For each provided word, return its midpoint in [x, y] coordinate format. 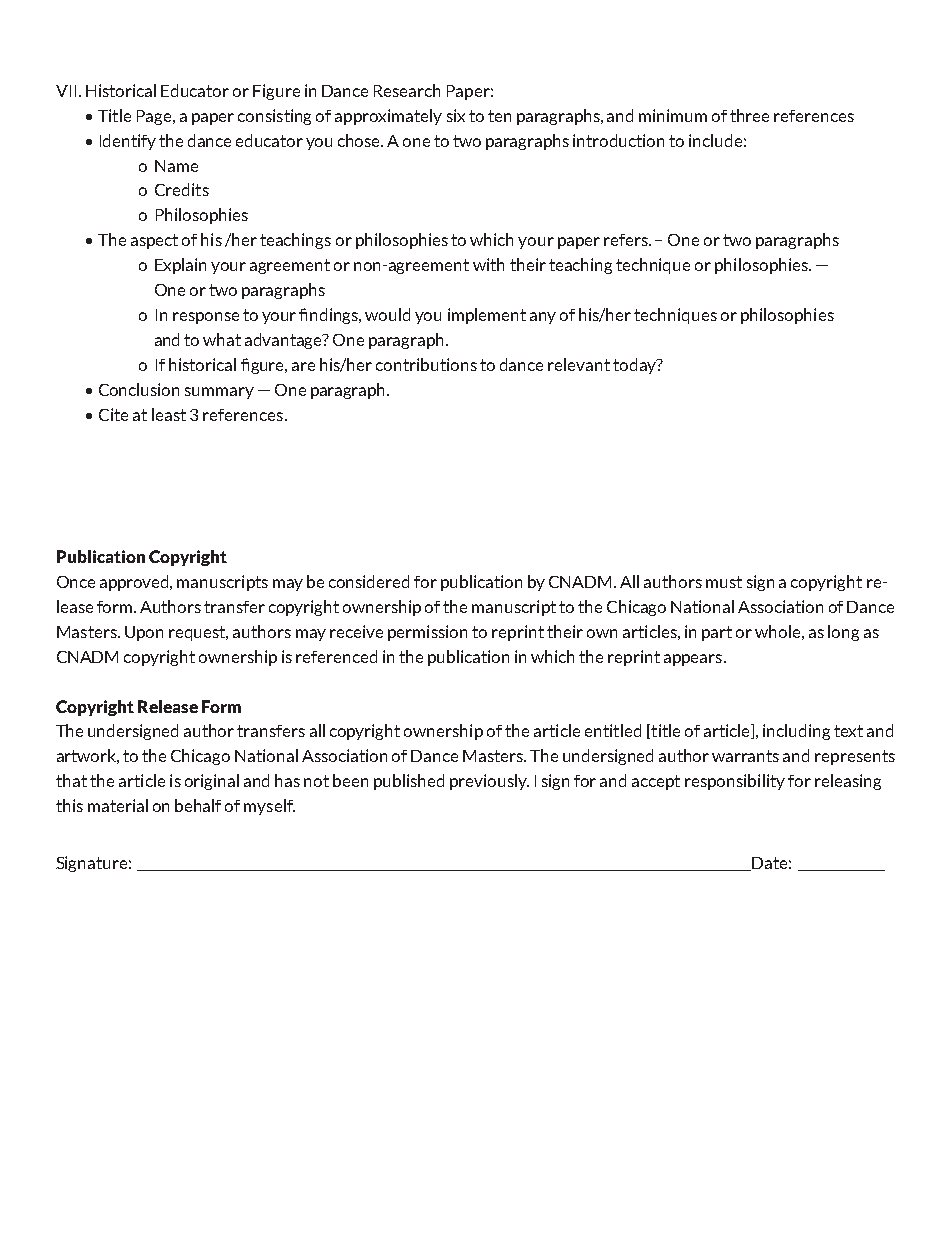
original [212, 782]
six [456, 115]
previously [489, 782]
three [749, 115]
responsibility [735, 782]
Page [155, 117]
